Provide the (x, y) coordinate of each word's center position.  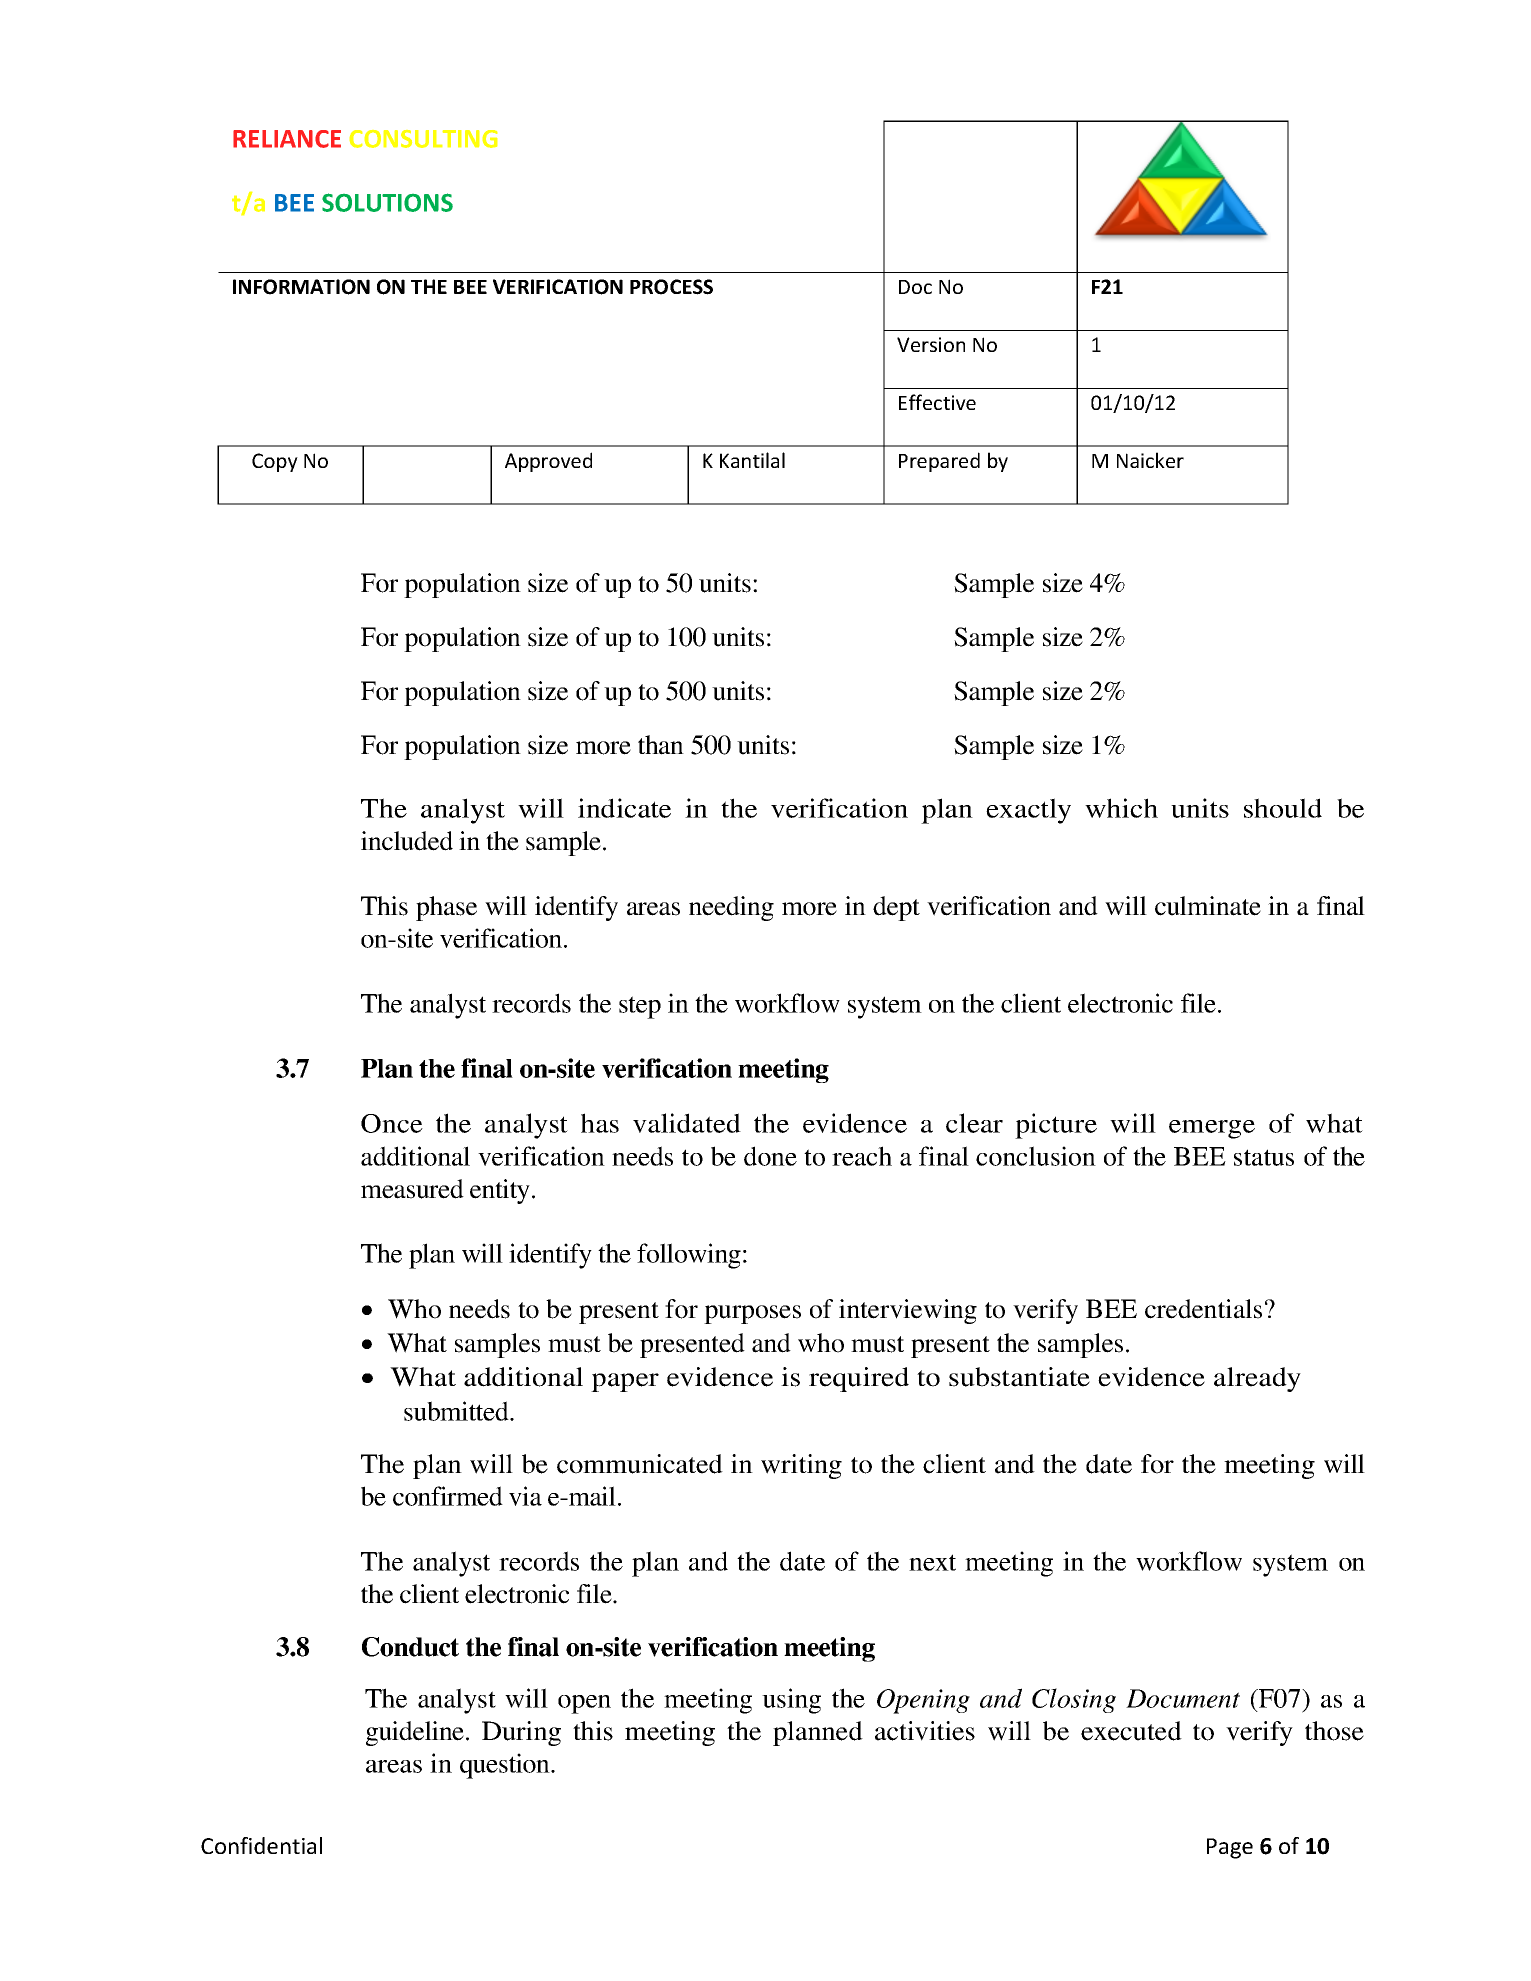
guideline (416, 1733)
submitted (457, 1411)
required (859, 1379)
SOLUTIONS (387, 202)
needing (731, 908)
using (791, 1701)
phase (446, 908)
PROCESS (671, 287)
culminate (1208, 906)
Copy (275, 462)
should (1283, 808)
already (1257, 1379)
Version (931, 344)
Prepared (939, 462)
